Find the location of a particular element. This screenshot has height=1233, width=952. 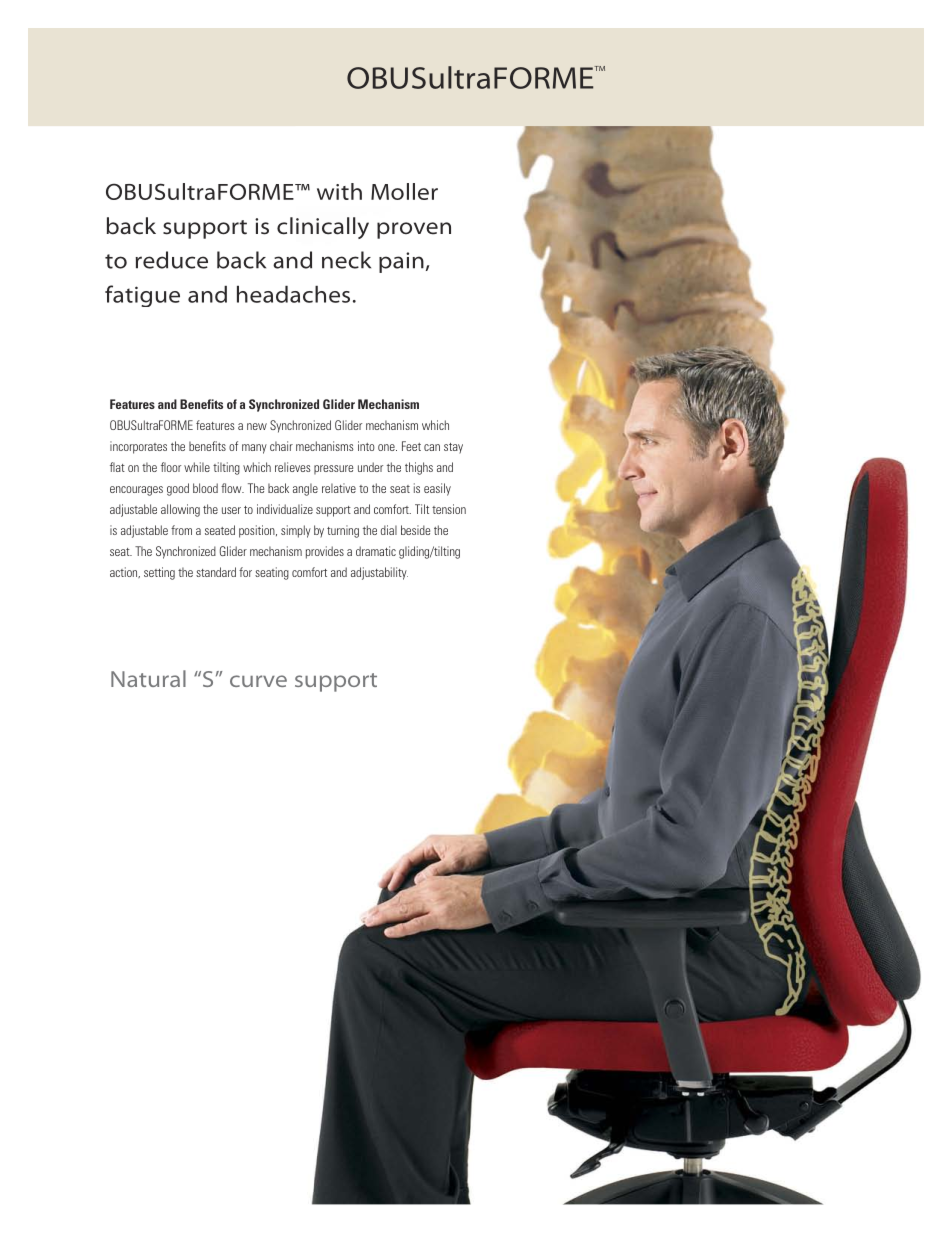

simply is located at coordinates (296, 531).
